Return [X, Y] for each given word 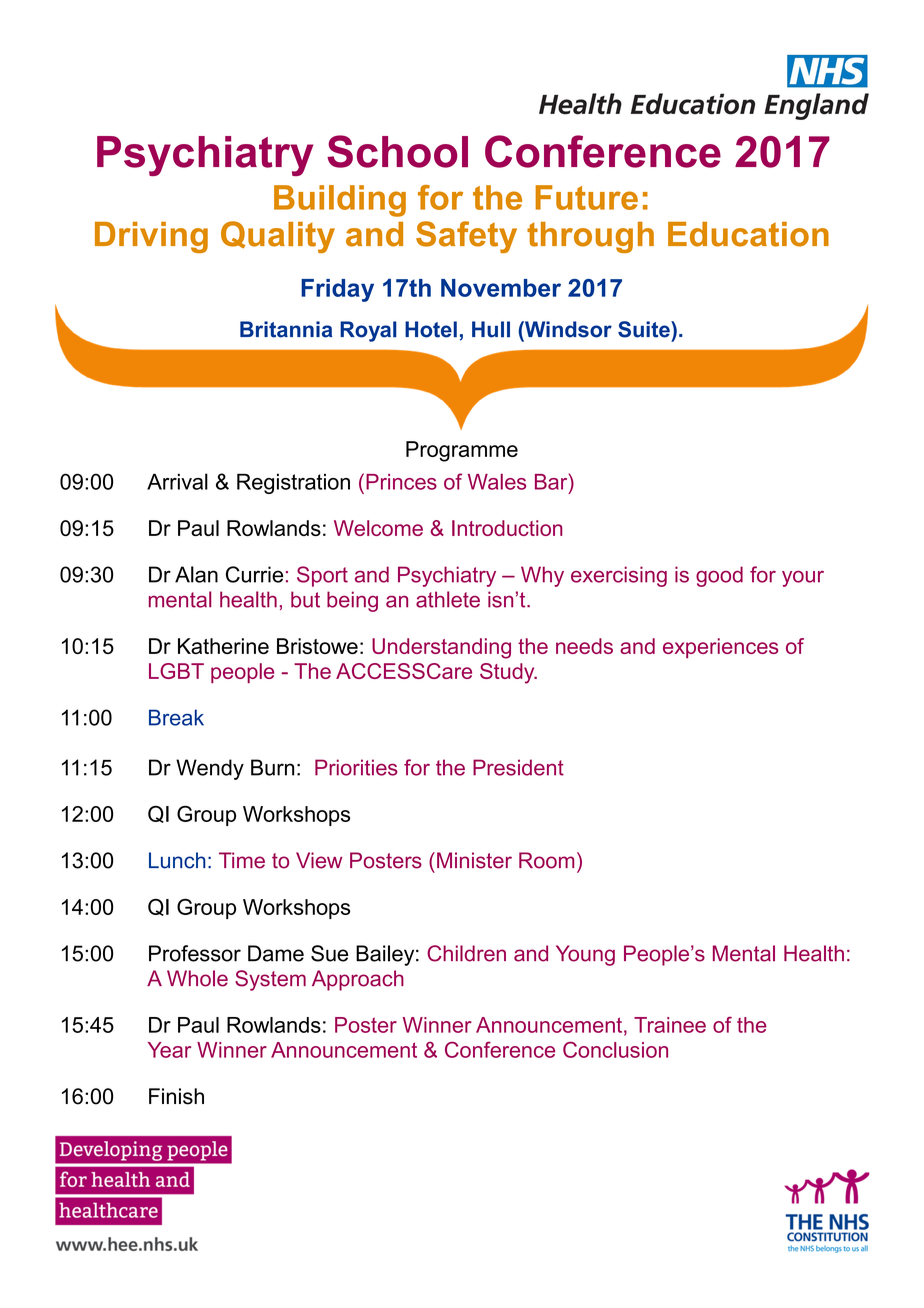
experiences [721, 648]
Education [748, 234]
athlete [448, 599]
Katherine [223, 646]
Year [169, 1050]
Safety [466, 237]
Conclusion [615, 1050]
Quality [278, 237]
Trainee [670, 1025]
